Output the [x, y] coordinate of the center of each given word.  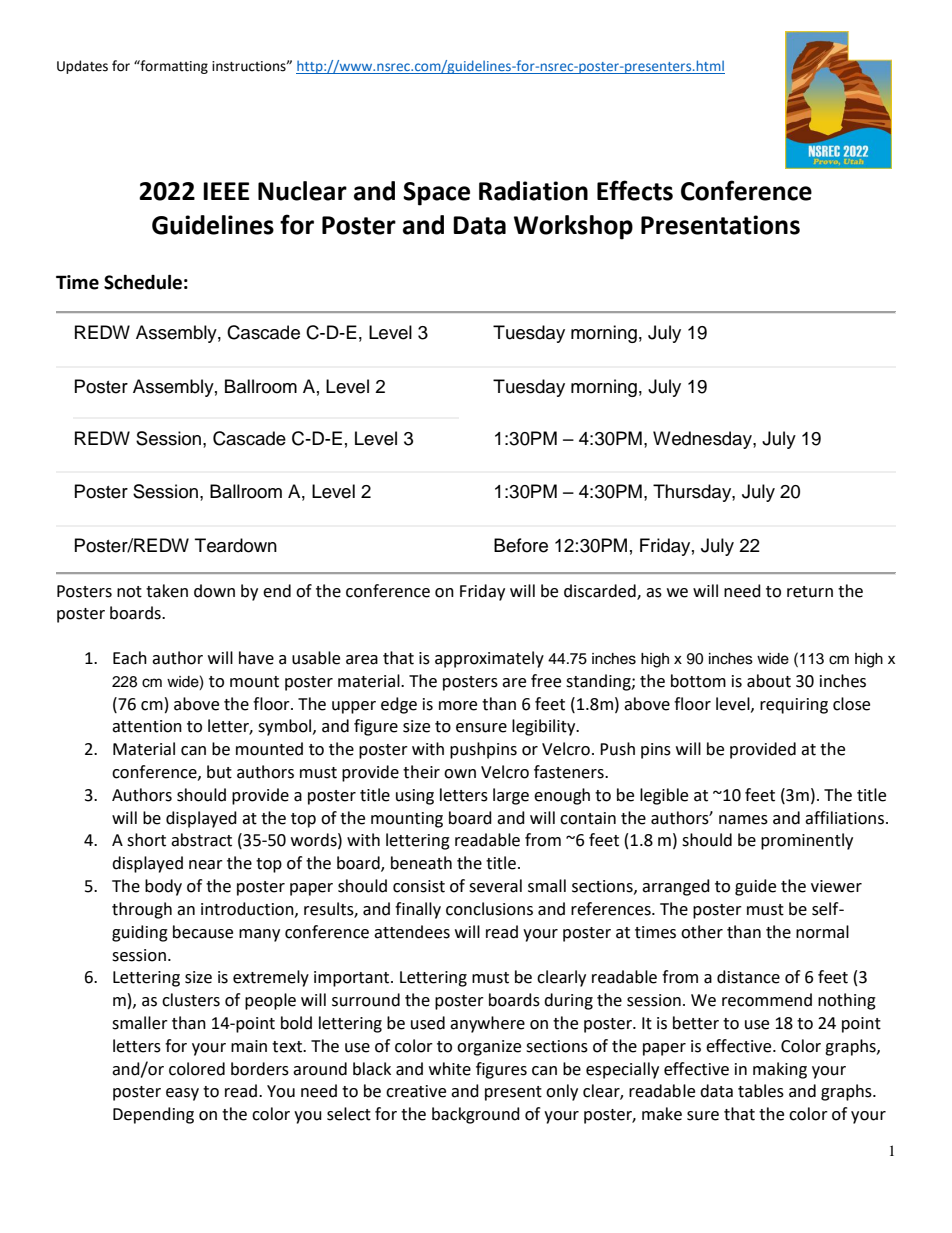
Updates [82, 67]
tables [761, 1091]
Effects [635, 190]
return [810, 592]
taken [167, 591]
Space [436, 194]
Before [521, 545]
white [450, 1069]
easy [182, 1094]
